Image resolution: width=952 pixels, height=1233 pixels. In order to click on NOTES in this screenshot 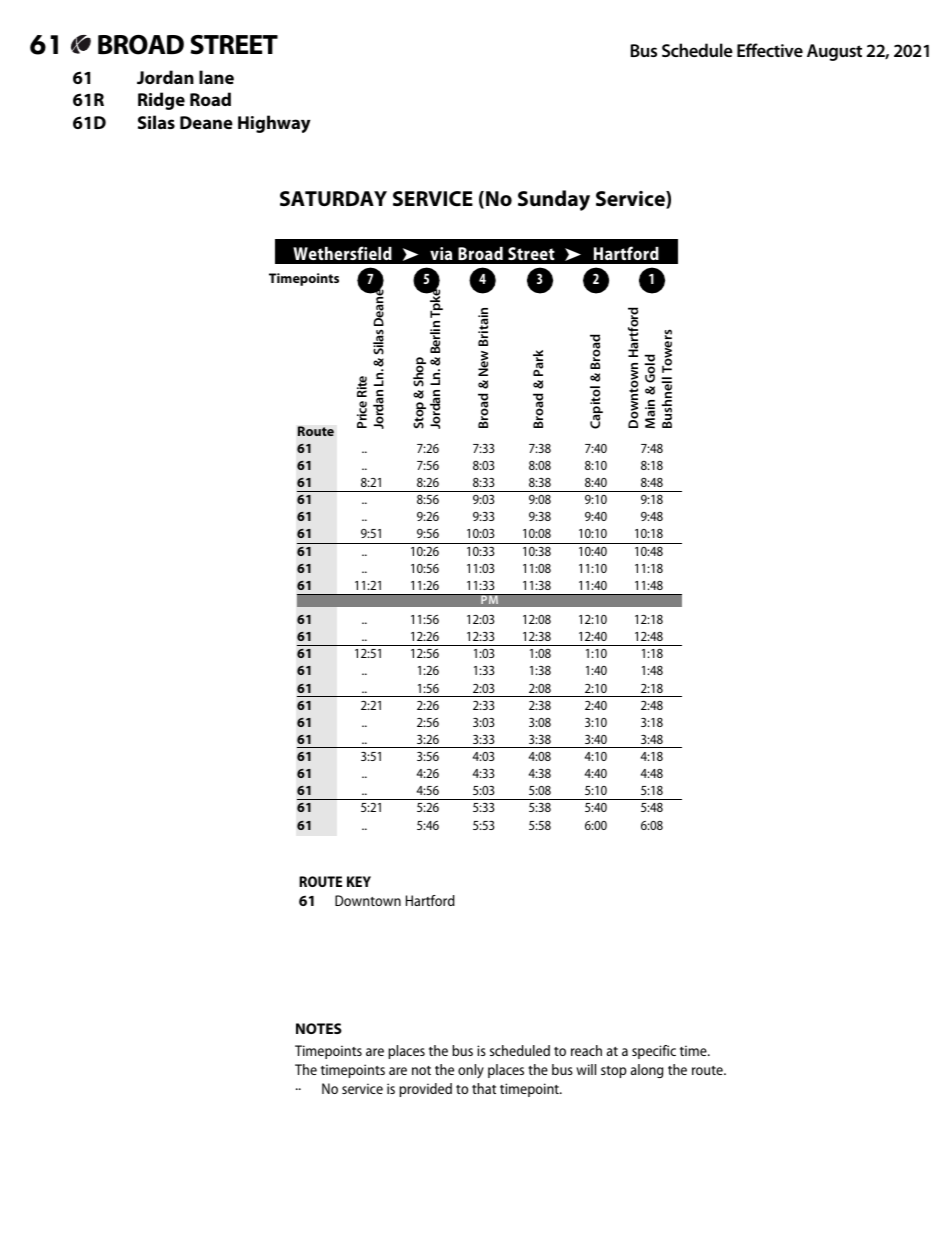, I will do `click(319, 1028)`.
